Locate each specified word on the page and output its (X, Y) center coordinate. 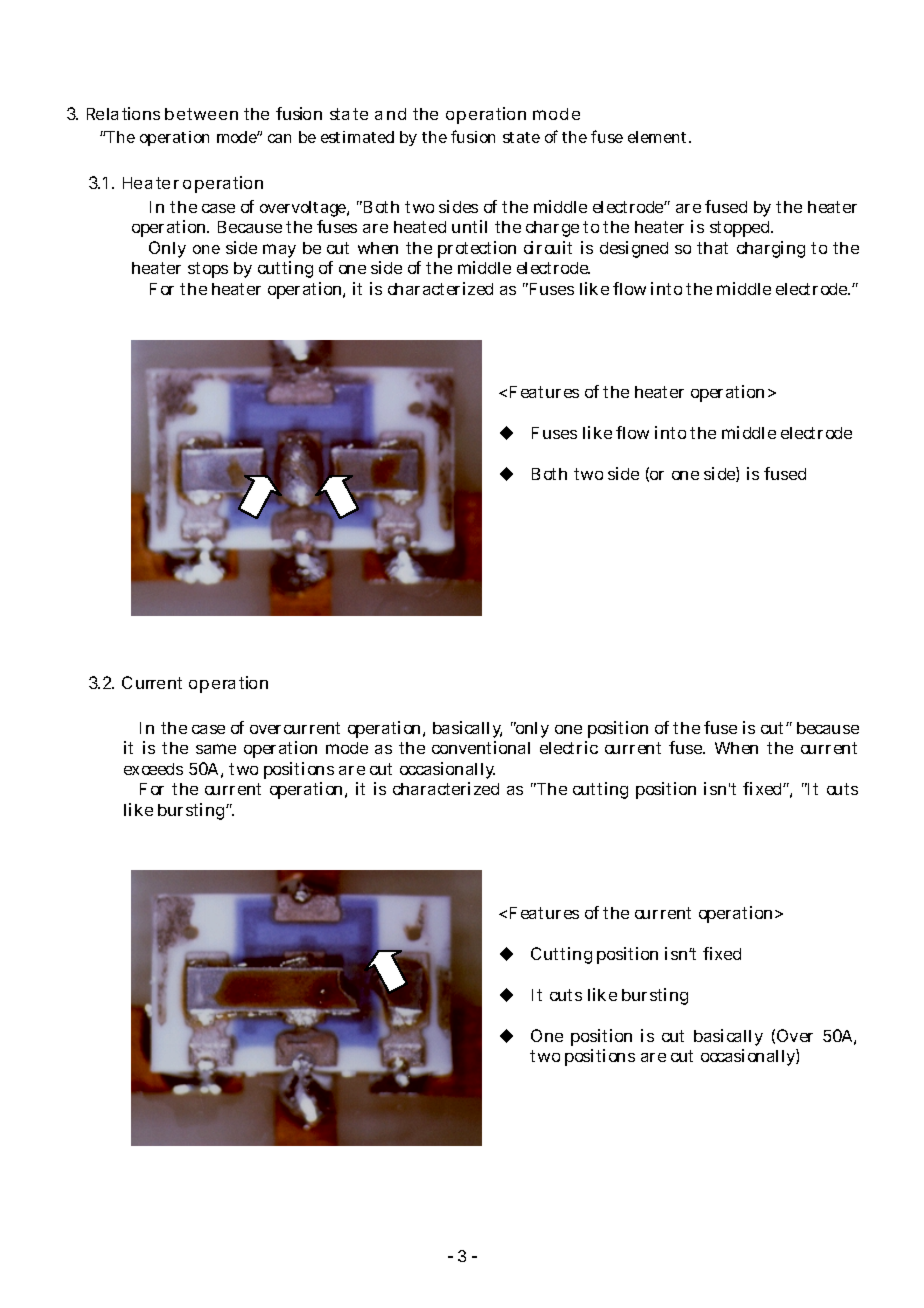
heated (420, 227)
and (390, 114)
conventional (481, 747)
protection (477, 249)
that (712, 248)
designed (634, 249)
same (216, 749)
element (659, 137)
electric (569, 747)
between (201, 114)
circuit (548, 247)
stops (208, 270)
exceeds (153, 769)
